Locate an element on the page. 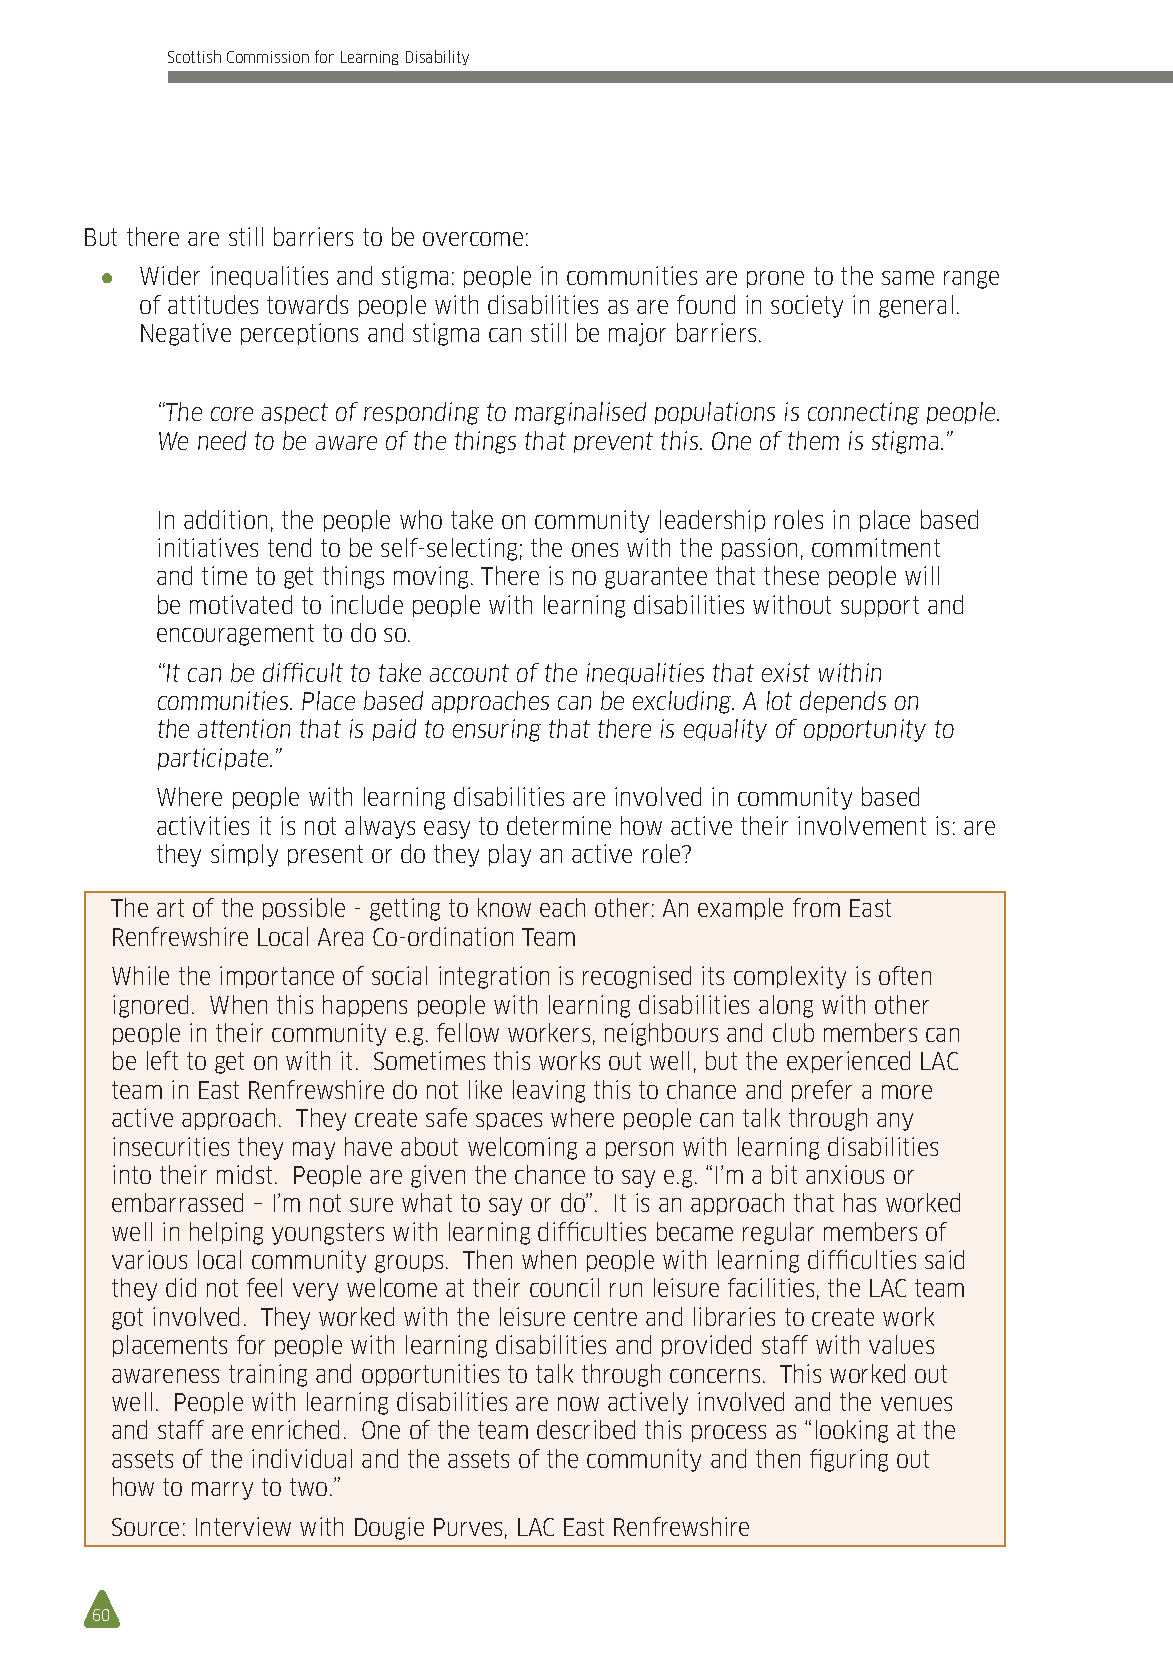 The image size is (1173, 1659). marry is located at coordinates (222, 1491).
